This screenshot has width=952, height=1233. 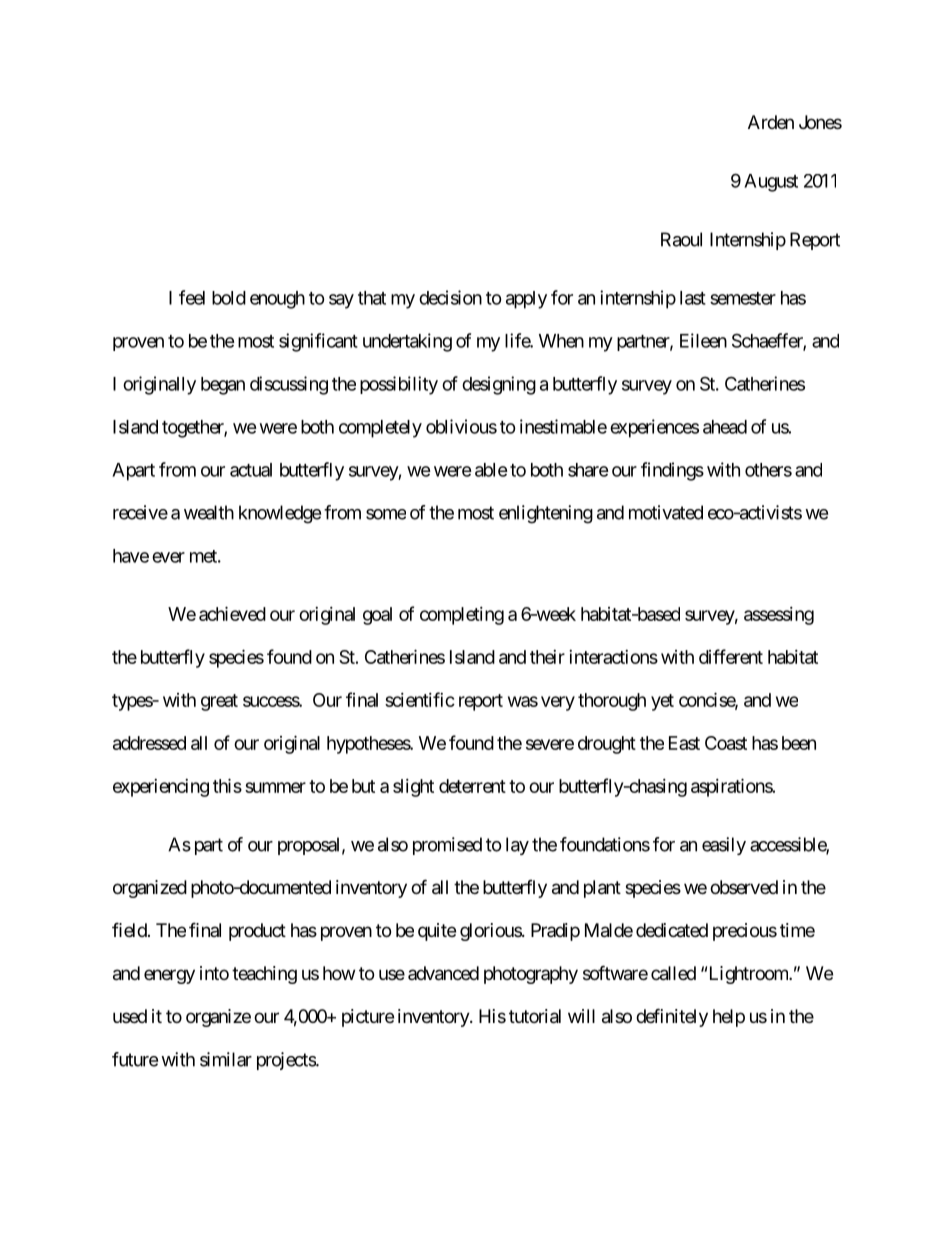 I want to click on assessing, so click(x=779, y=616).
